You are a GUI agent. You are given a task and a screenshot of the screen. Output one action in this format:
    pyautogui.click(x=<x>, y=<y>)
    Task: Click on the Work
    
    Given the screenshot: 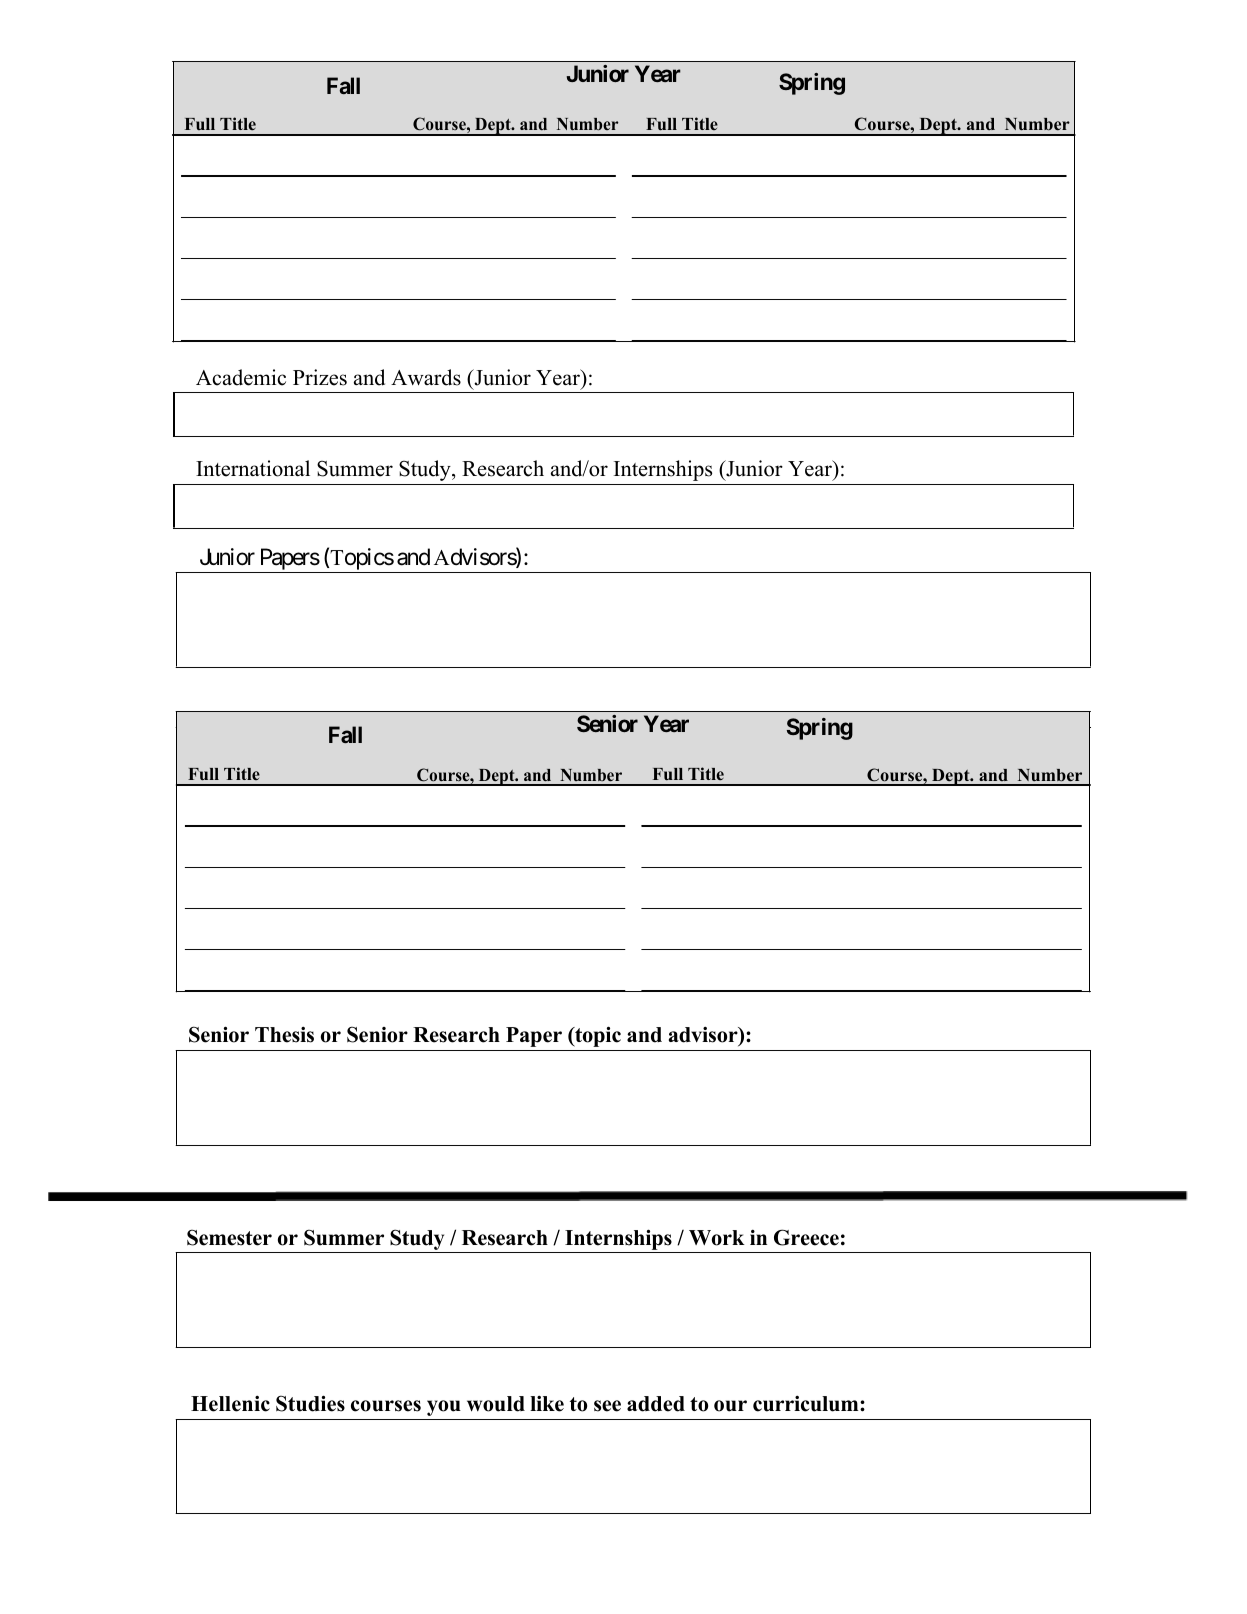 What is the action you would take?
    pyautogui.click(x=717, y=1238)
